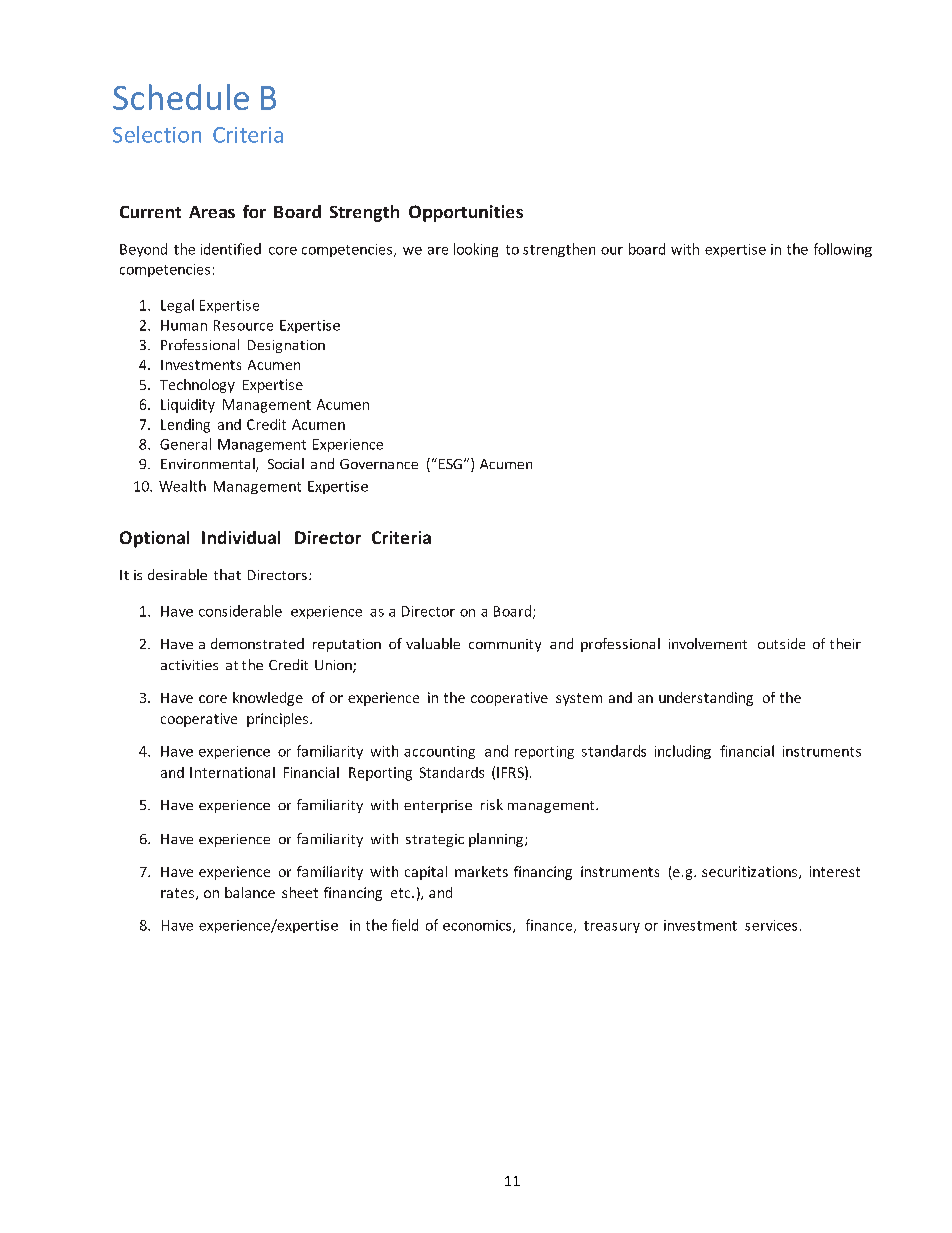 The width and height of the screenshot is (952, 1233). Describe the element at coordinates (781, 643) in the screenshot. I see `outside` at that location.
